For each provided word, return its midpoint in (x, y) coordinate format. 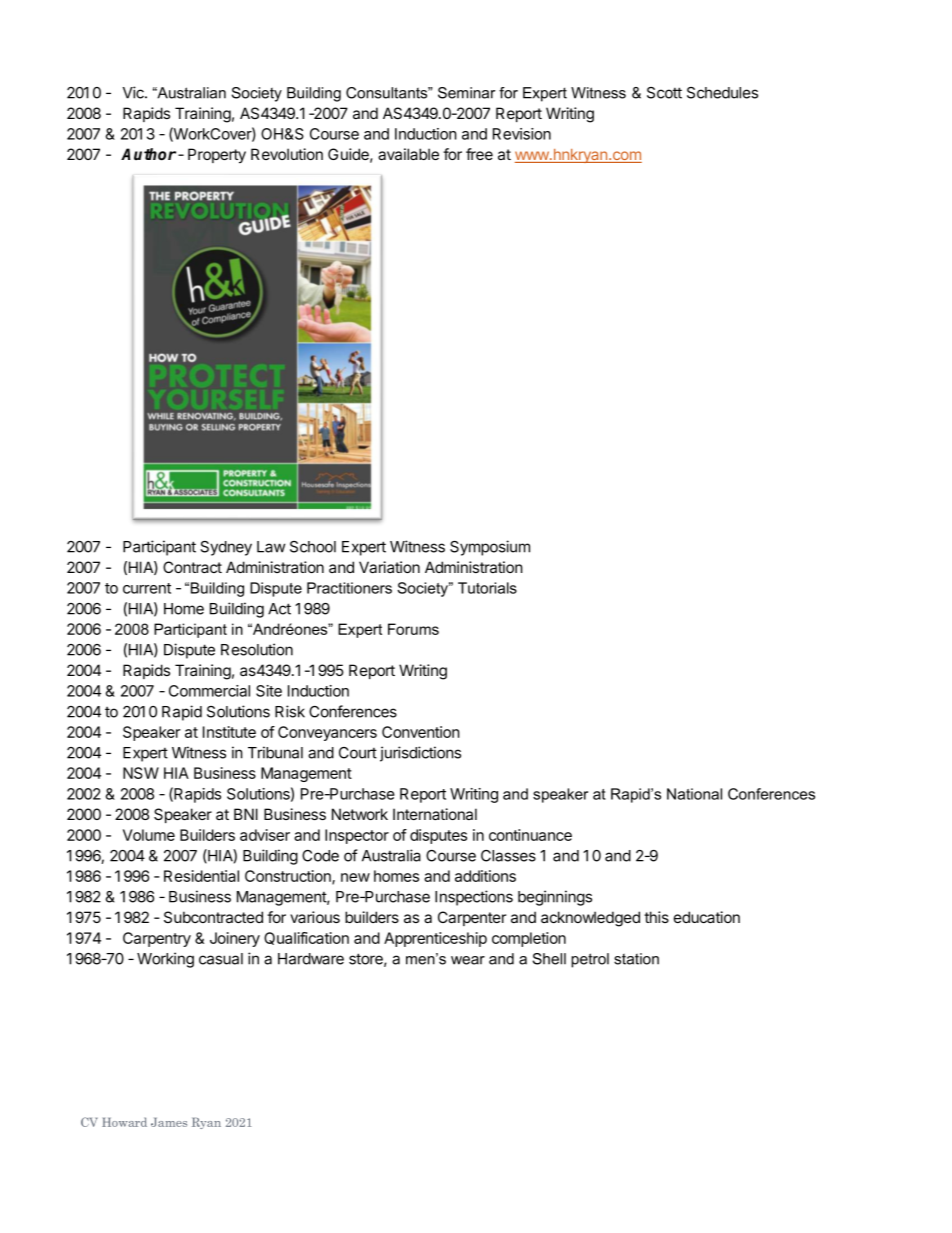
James (169, 1122)
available (408, 154)
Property (217, 156)
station (636, 959)
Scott (664, 93)
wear (468, 960)
